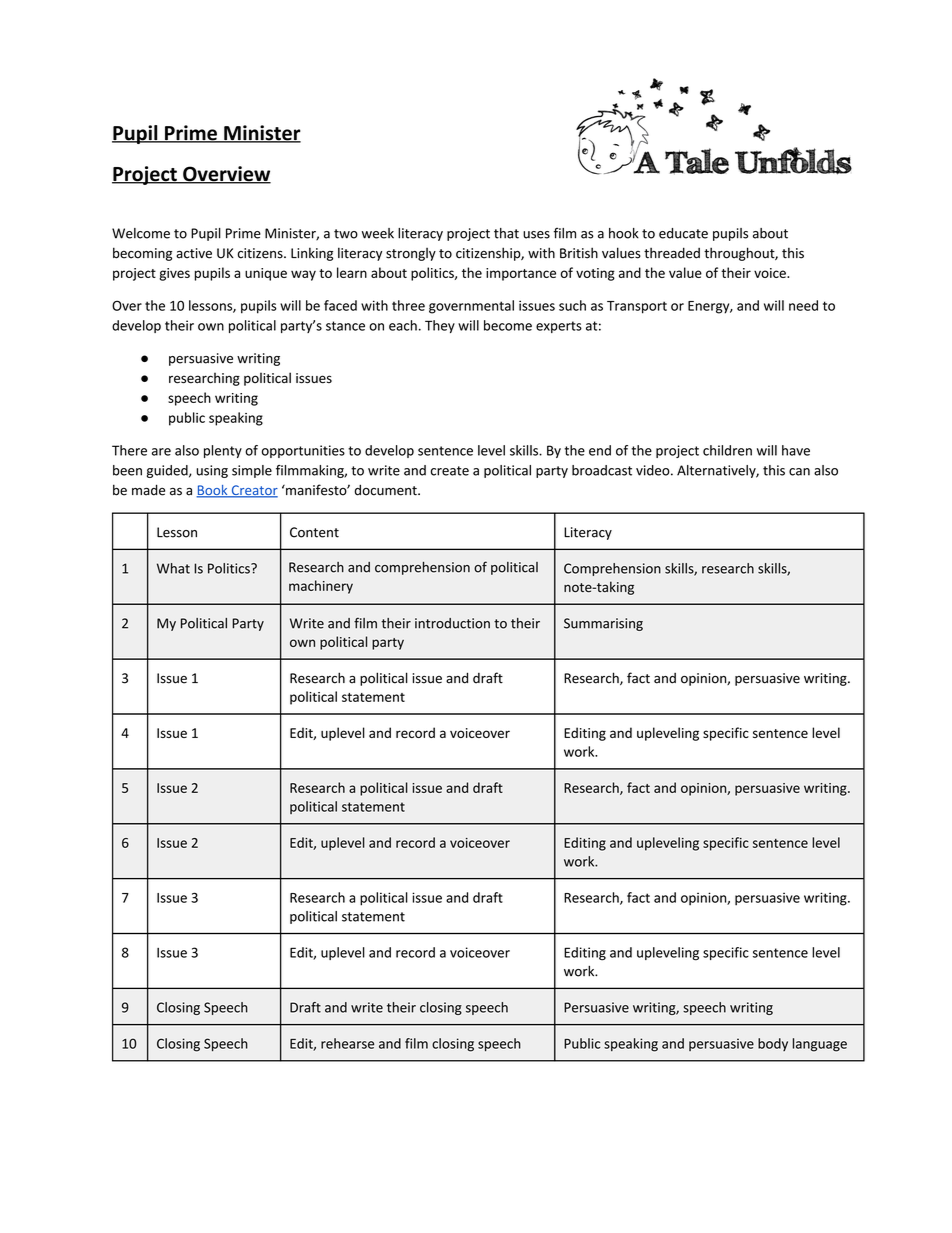 This screenshot has width=952, height=1233. Describe the element at coordinates (194, 253) in the screenshot. I see `active` at that location.
